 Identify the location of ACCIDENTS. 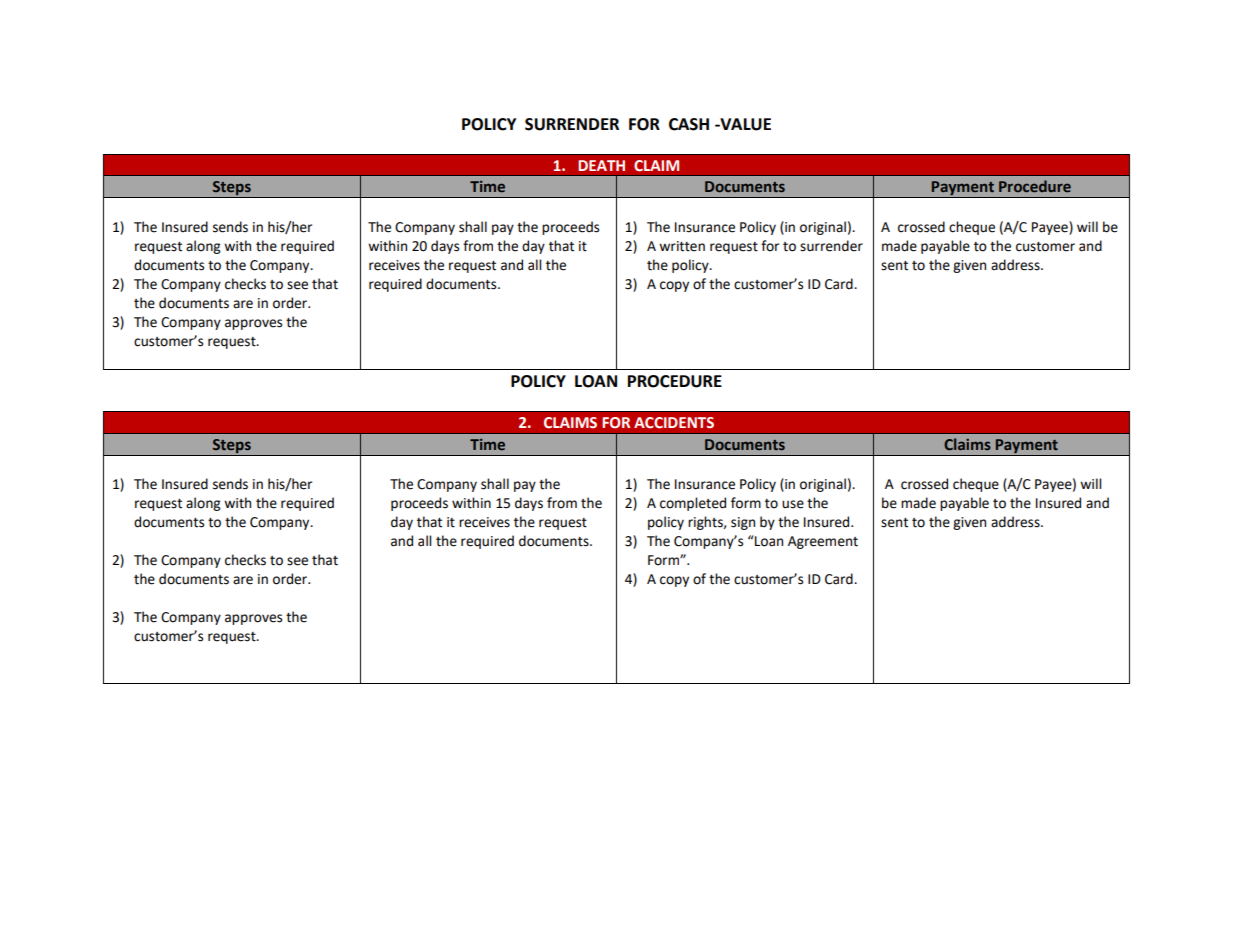
(674, 423).
